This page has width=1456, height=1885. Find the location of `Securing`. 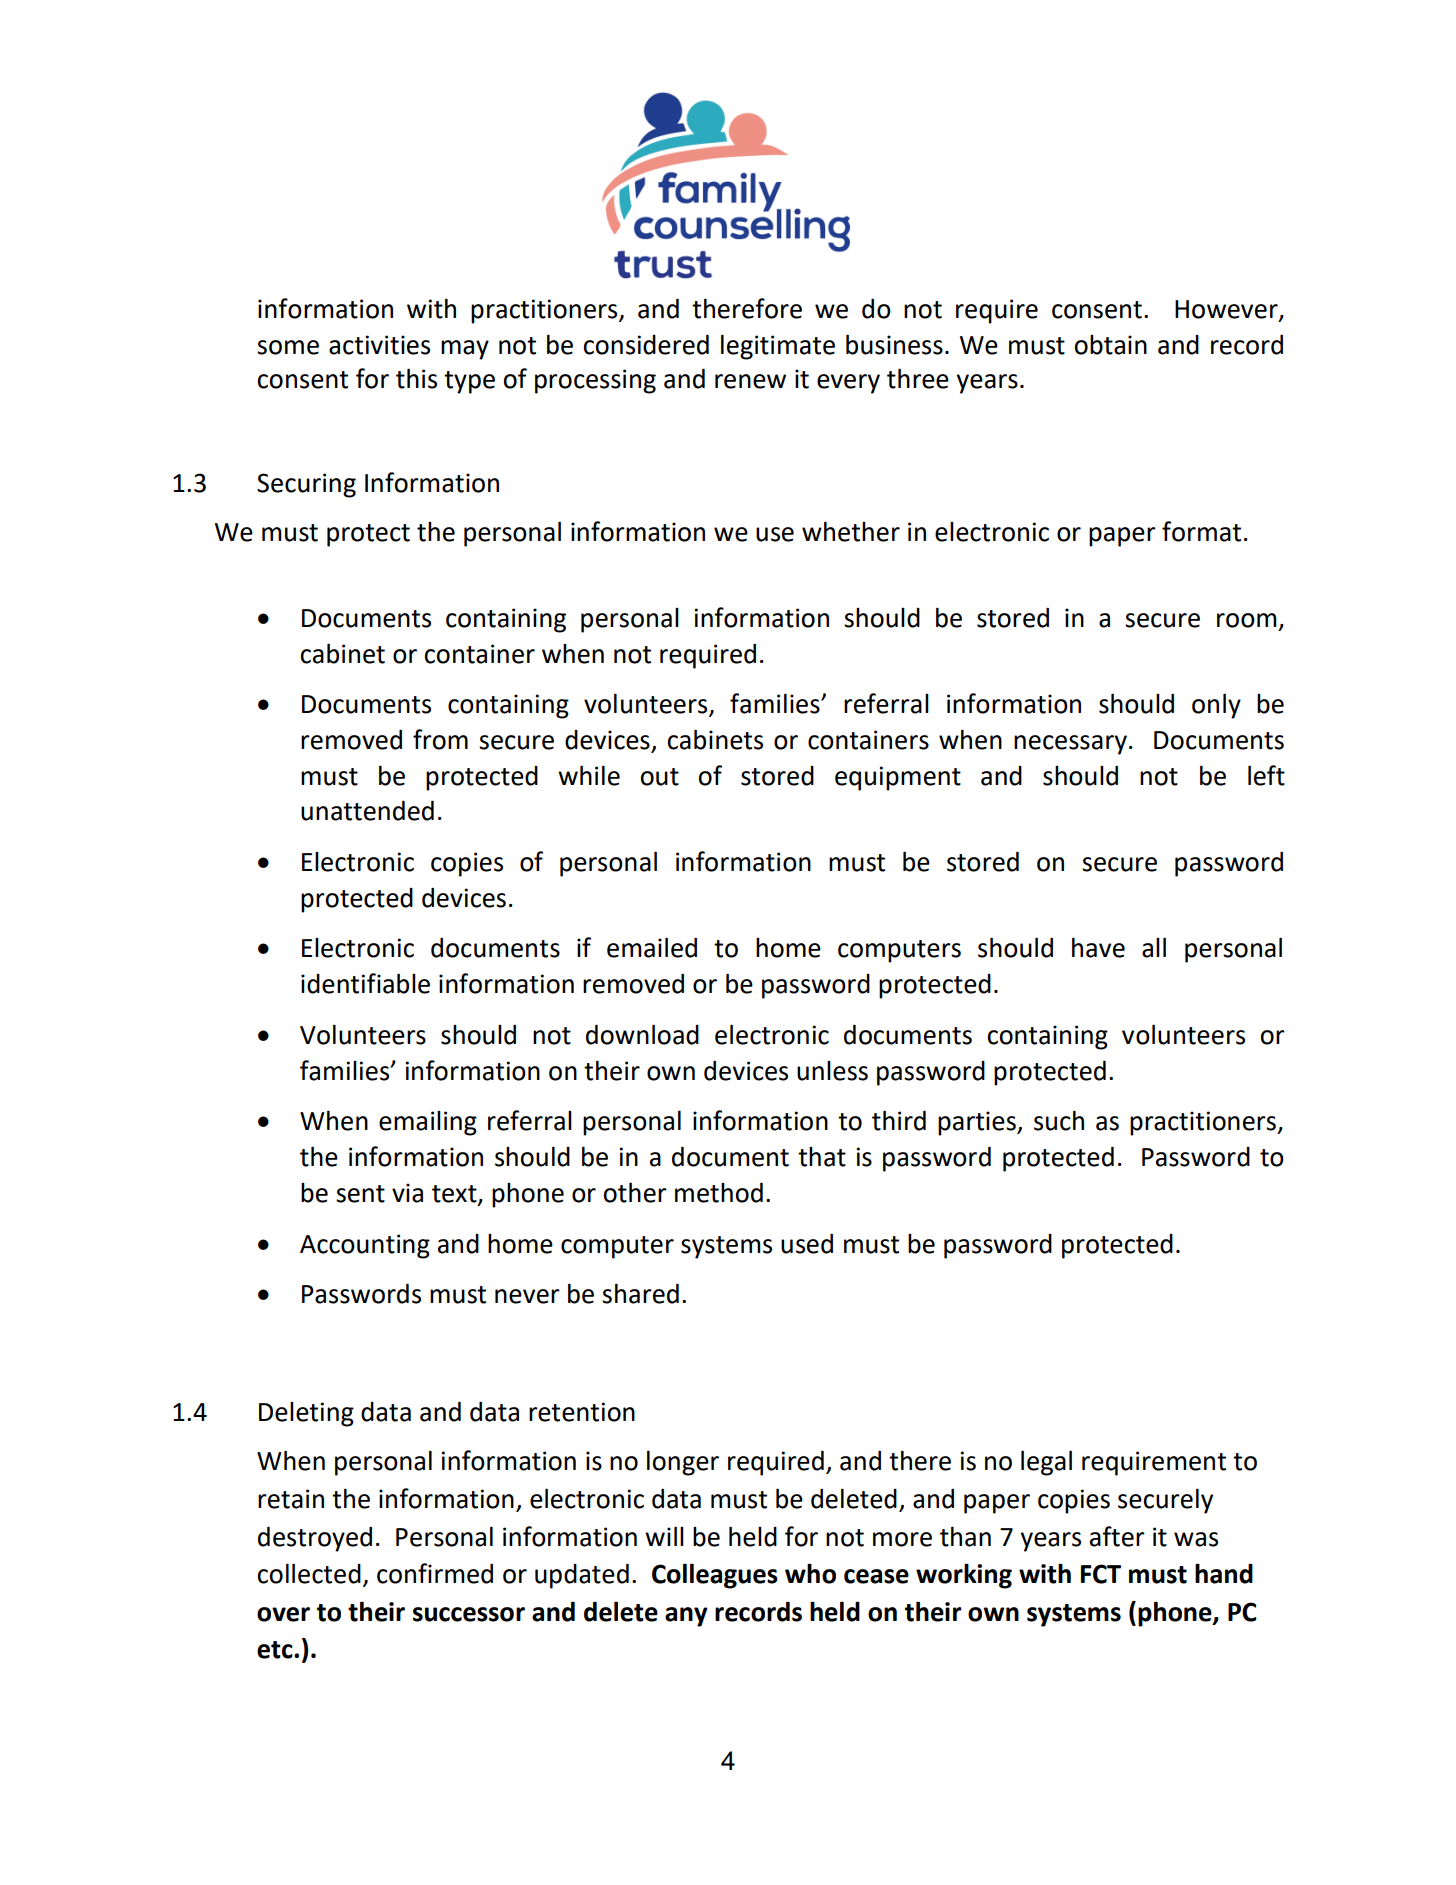

Securing is located at coordinates (306, 485).
